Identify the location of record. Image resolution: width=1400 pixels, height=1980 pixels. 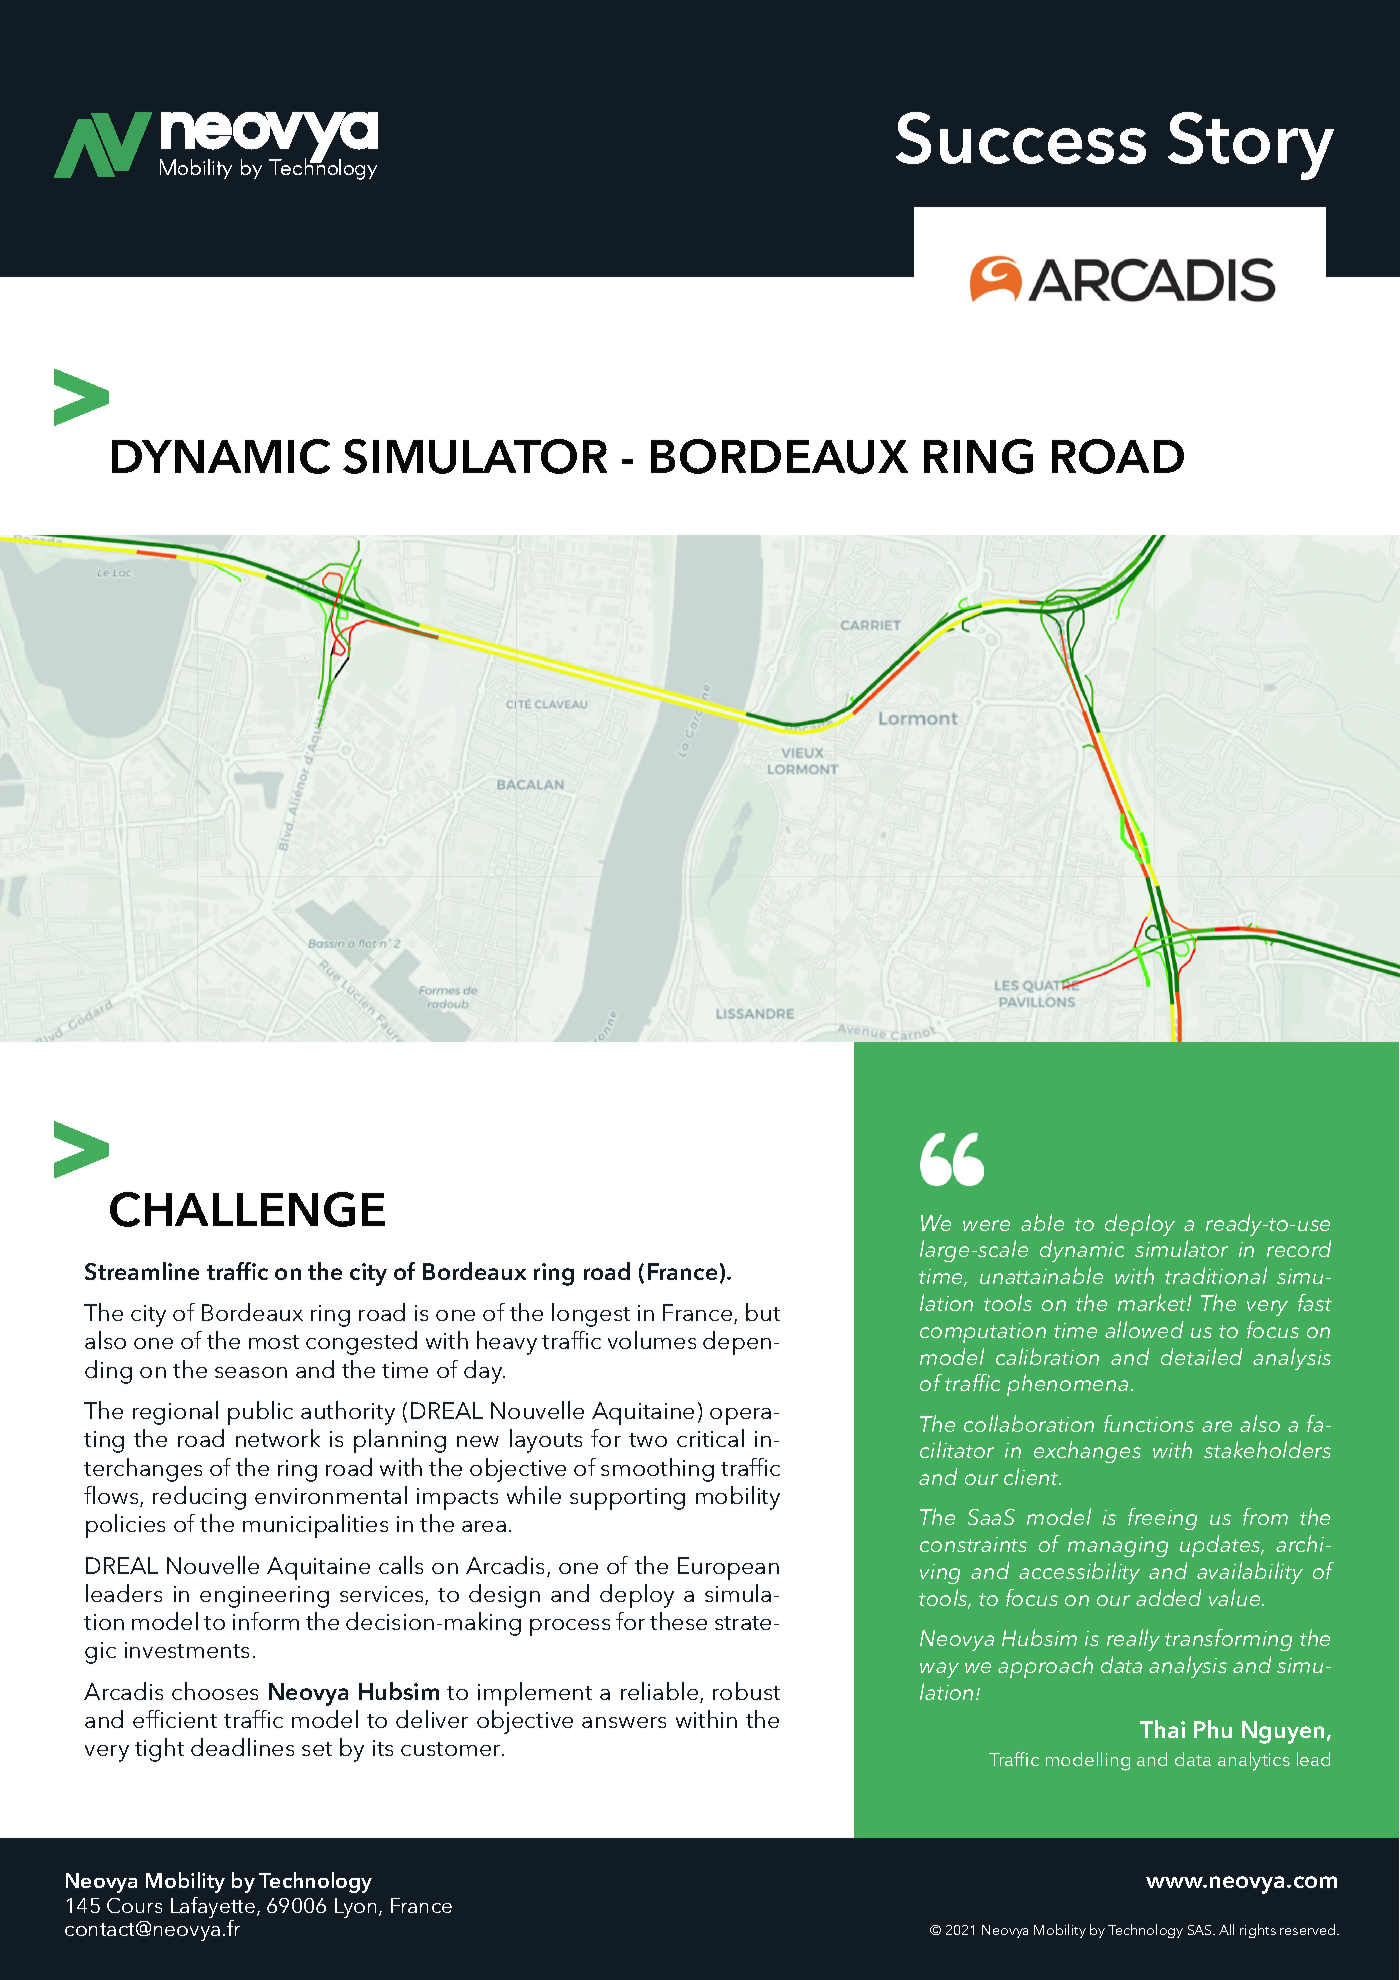
(1299, 1248).
